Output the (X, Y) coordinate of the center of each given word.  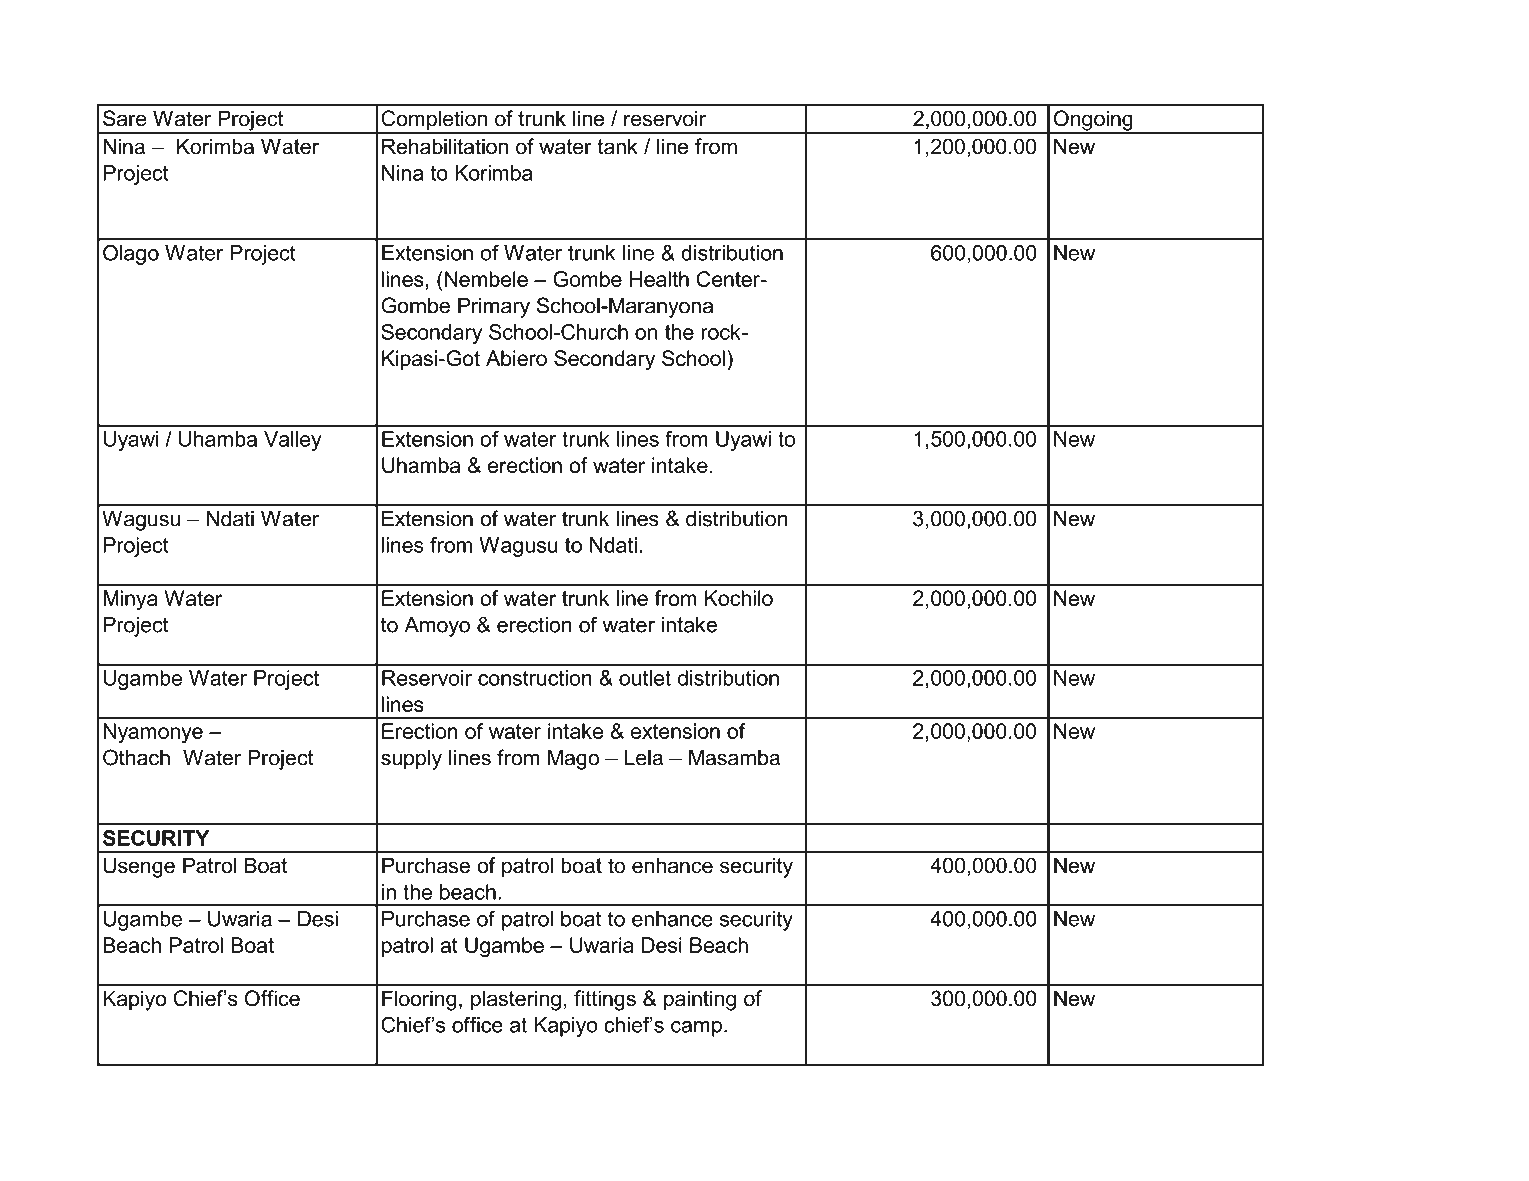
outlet (645, 678)
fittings (605, 1000)
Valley (293, 441)
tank (617, 146)
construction (535, 678)
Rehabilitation (445, 146)
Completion (434, 121)
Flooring (419, 1000)
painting (700, 1000)
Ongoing (1093, 121)
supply (411, 759)
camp (696, 1029)
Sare (125, 118)
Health (659, 279)
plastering (516, 1000)
